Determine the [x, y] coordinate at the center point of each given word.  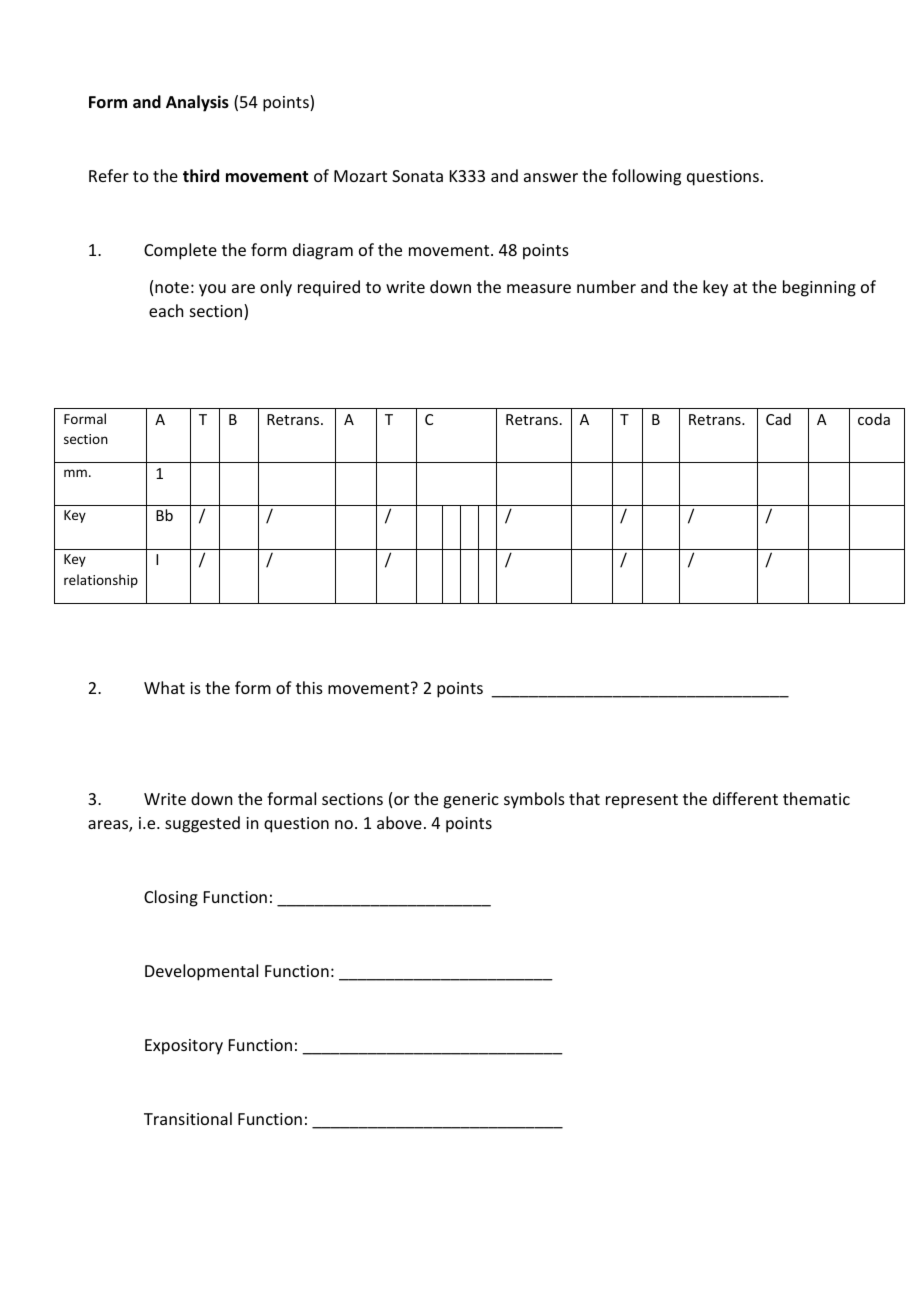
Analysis [197, 103]
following [646, 177]
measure [539, 288]
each [166, 310]
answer [551, 177]
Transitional [188, 1118]
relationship [101, 581]
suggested [202, 824]
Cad [778, 419]
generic [471, 801]
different [745, 798]
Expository [184, 1047]
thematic [816, 798]
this [309, 687]
